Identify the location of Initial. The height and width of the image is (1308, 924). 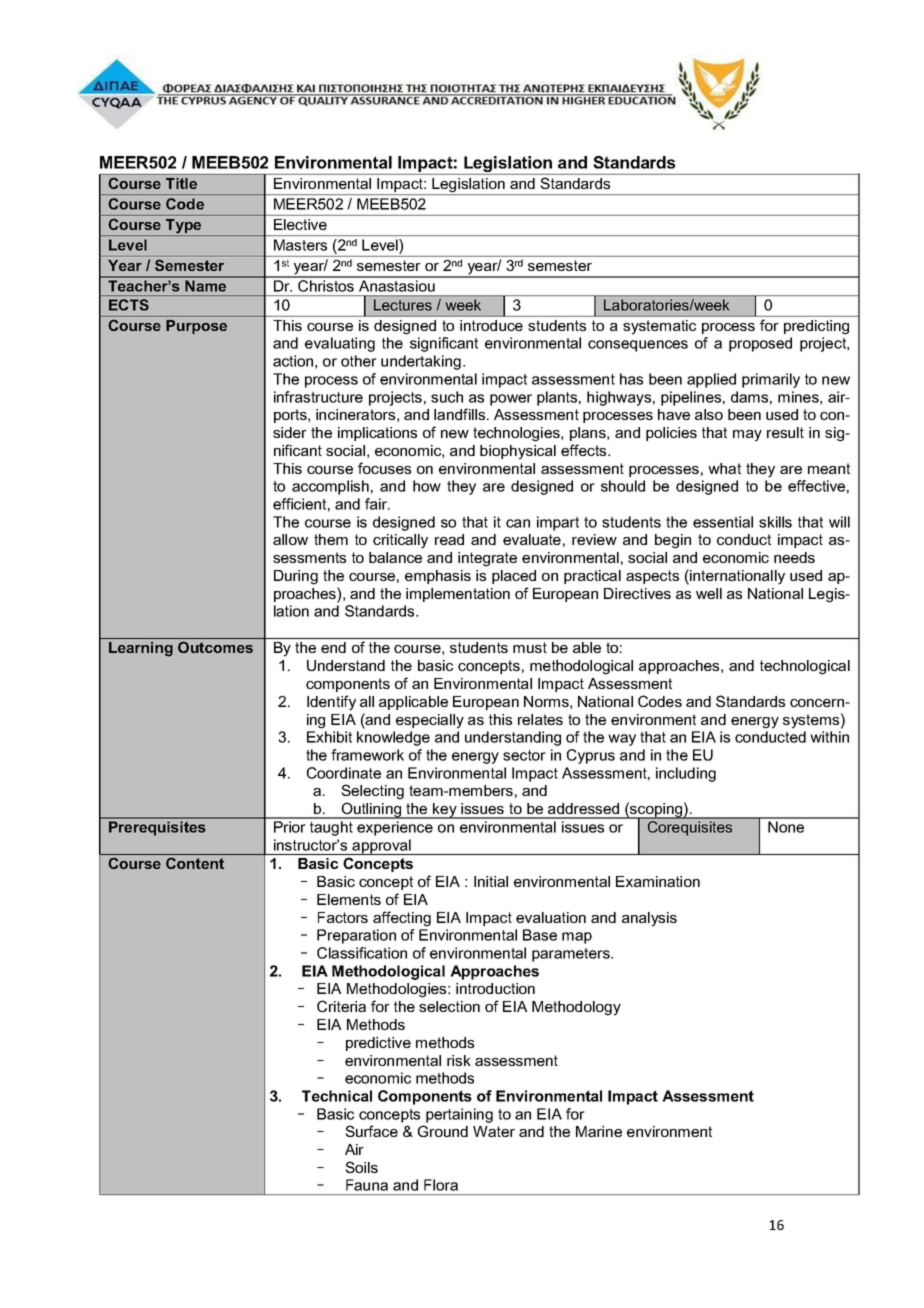
(491, 881).
